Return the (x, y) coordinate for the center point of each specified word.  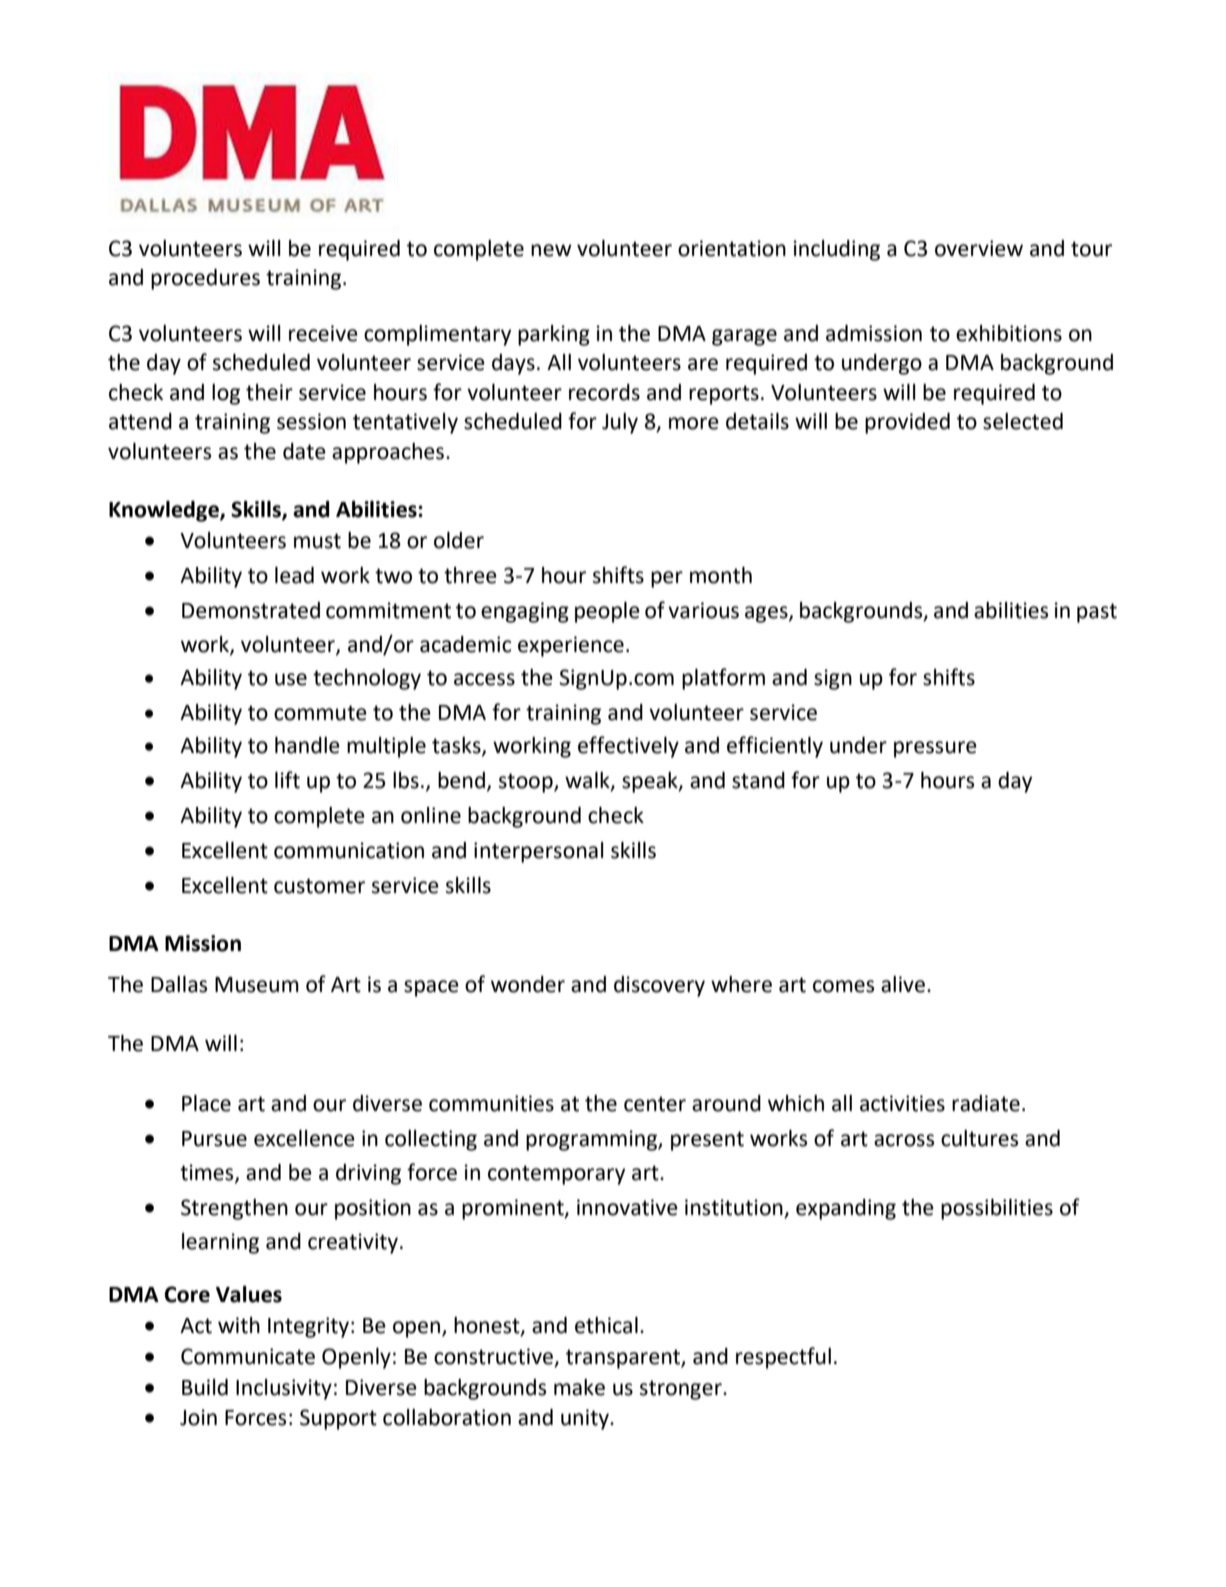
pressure (935, 749)
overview (979, 248)
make (579, 1387)
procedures (205, 279)
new (551, 250)
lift (287, 780)
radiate (986, 1103)
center (655, 1104)
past (1097, 613)
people (607, 612)
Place (206, 1103)
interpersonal (539, 852)
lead (294, 575)
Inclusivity (284, 1389)
